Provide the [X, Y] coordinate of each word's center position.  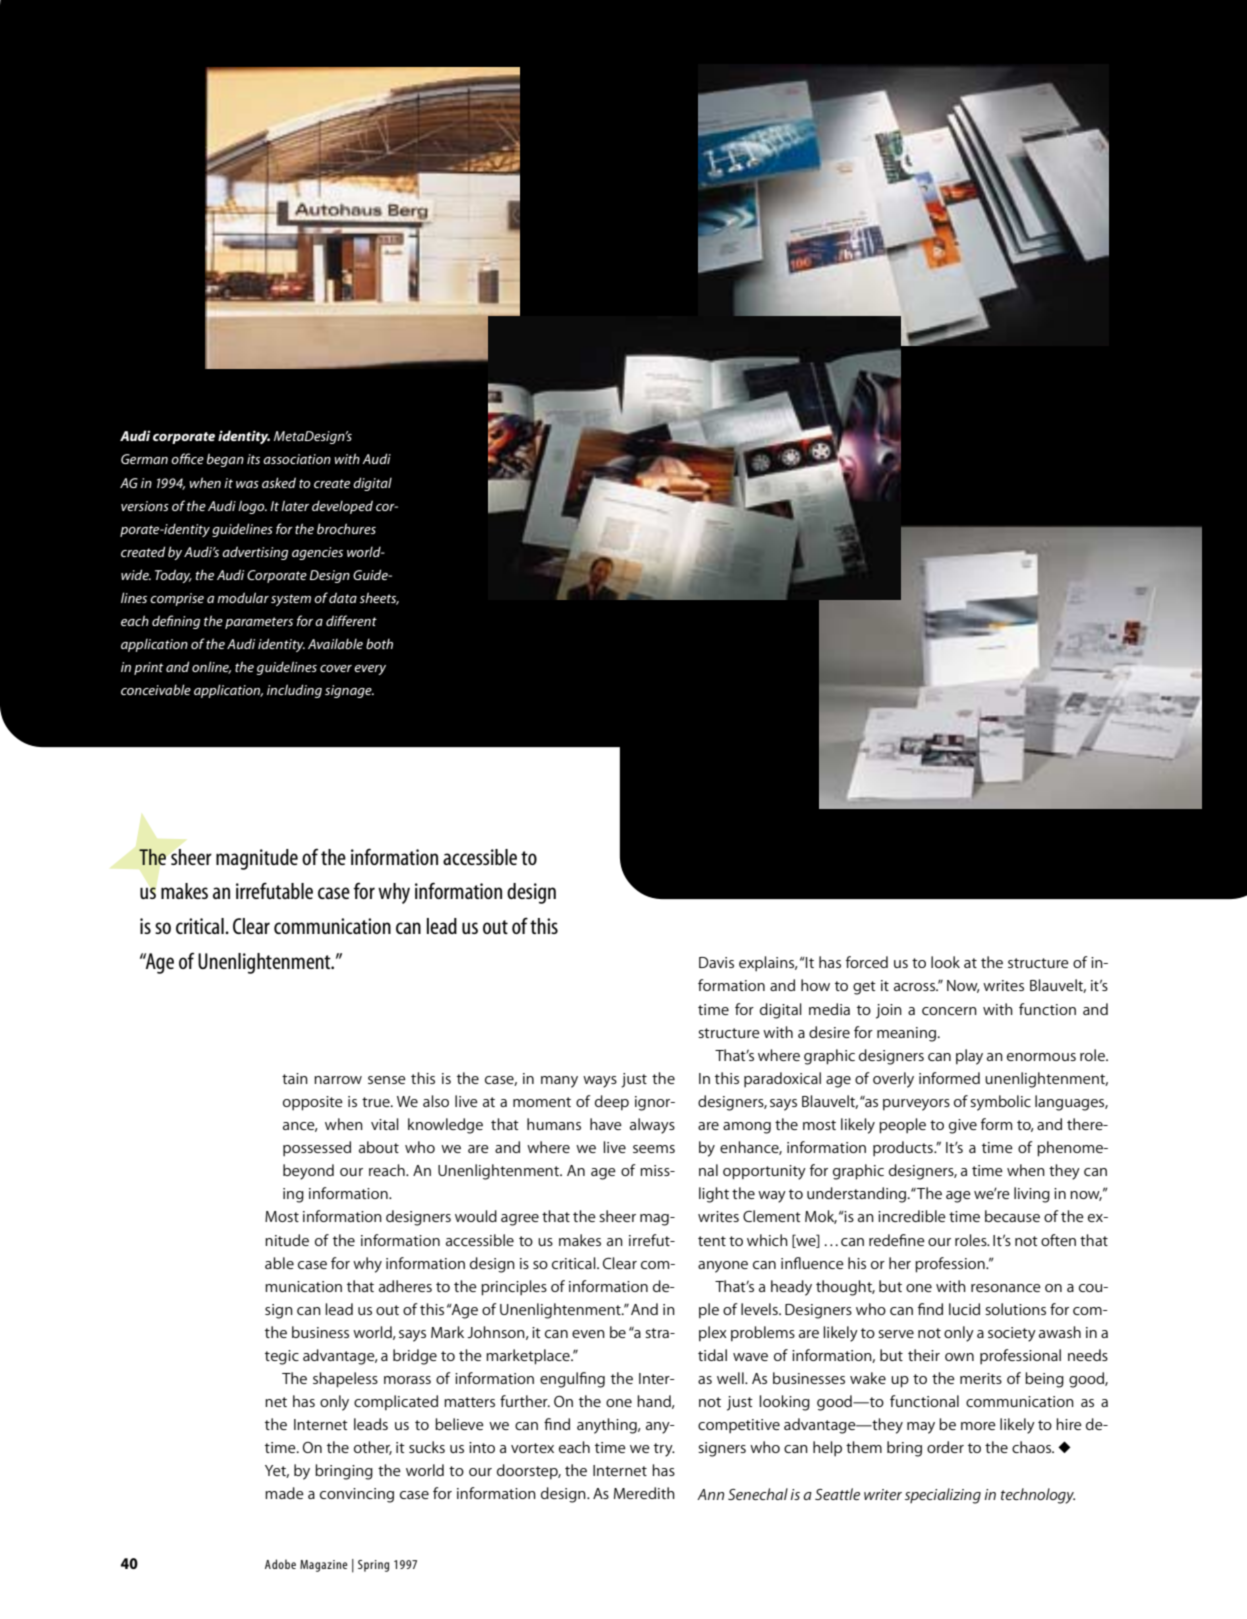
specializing [943, 1496]
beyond [308, 1172]
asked [279, 482]
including [294, 691]
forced [867, 962]
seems [654, 1149]
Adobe [280, 1564]
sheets [379, 598]
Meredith [644, 1493]
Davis [716, 962]
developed [342, 507]
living [1032, 1195]
